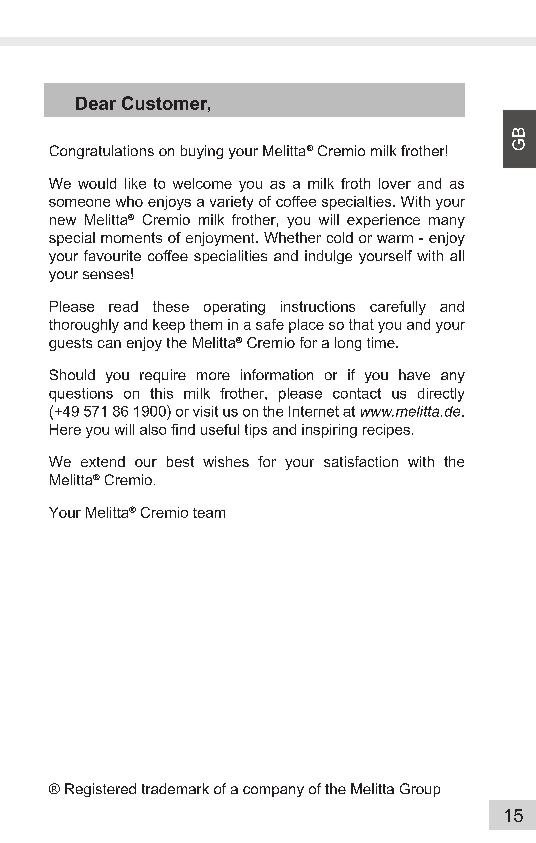 The image size is (536, 843). What do you see at coordinates (209, 513) in the screenshot?
I see `team` at bounding box center [209, 513].
